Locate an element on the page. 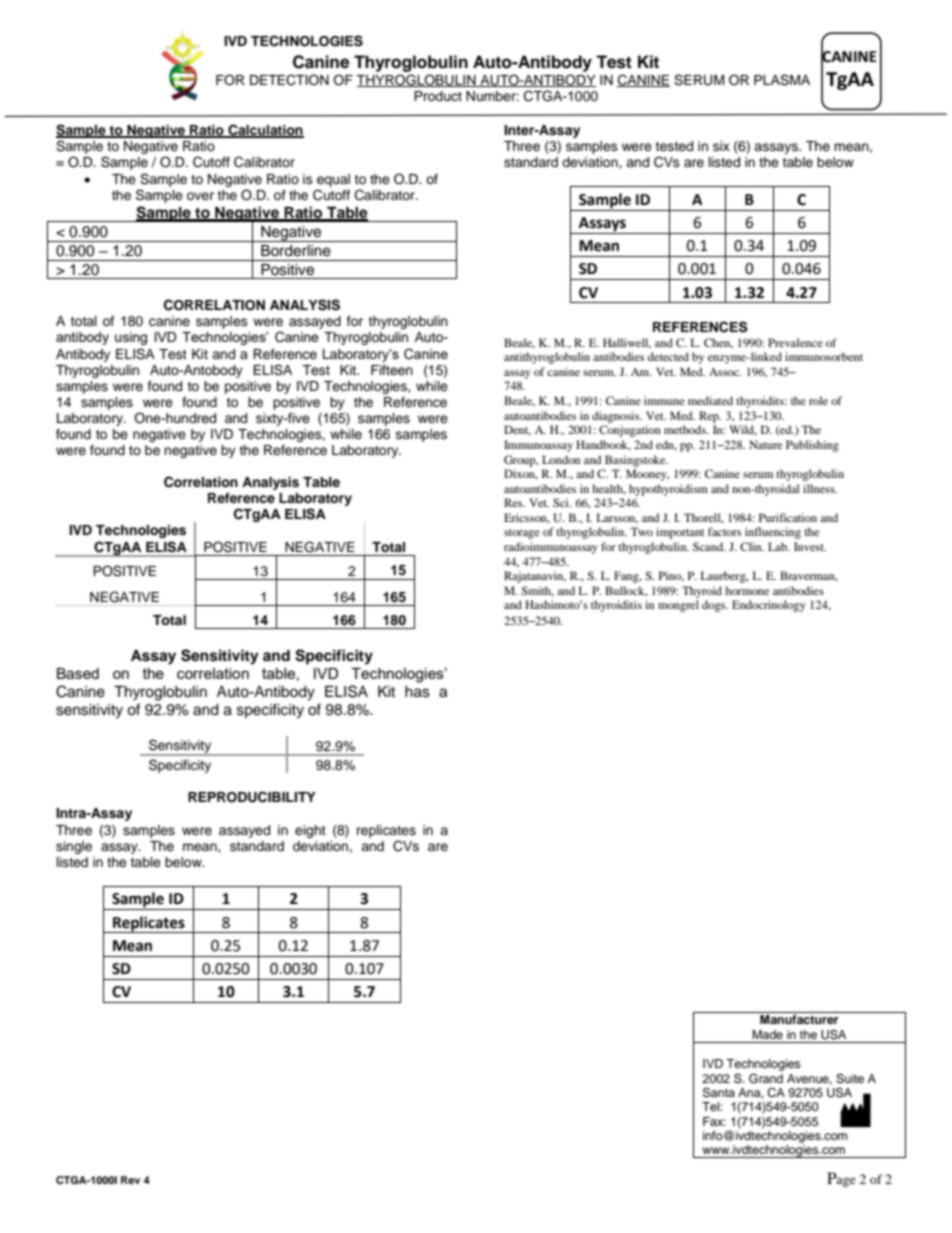 This page has width=952, height=1233. storage is located at coordinates (522, 534).
